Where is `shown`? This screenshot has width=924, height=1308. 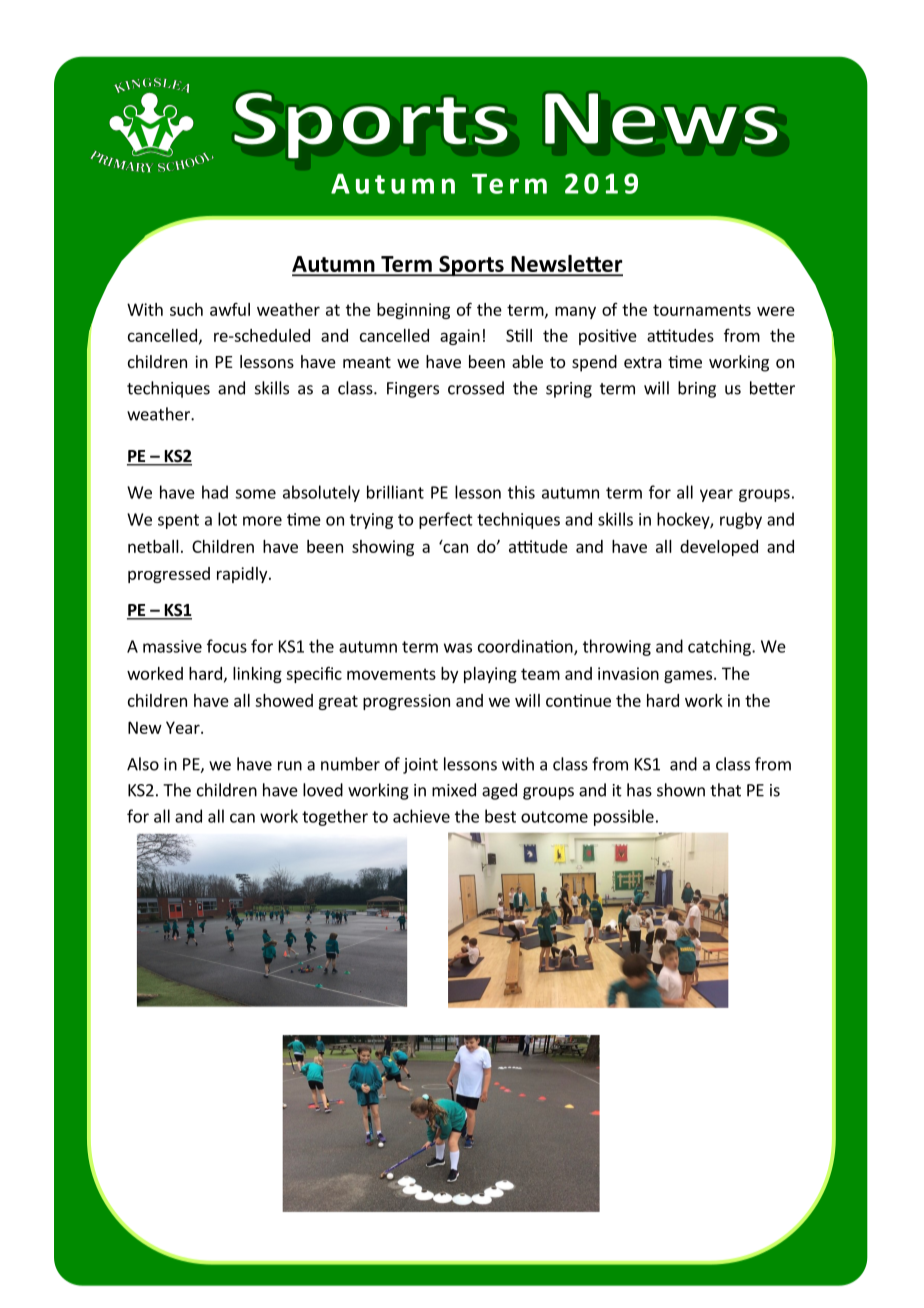 shown is located at coordinates (681, 790).
